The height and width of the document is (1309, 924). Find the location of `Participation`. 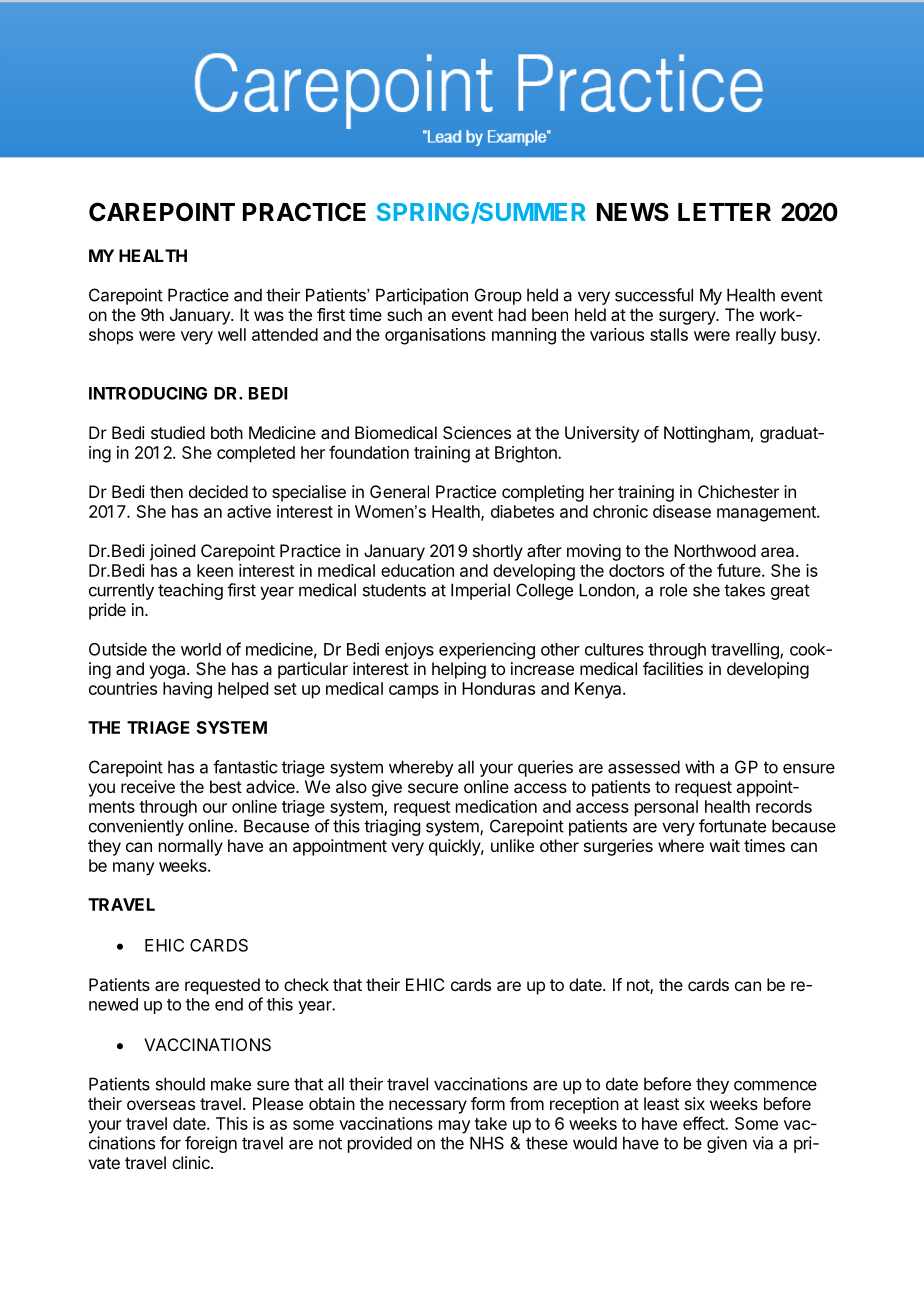

Participation is located at coordinates (422, 296).
